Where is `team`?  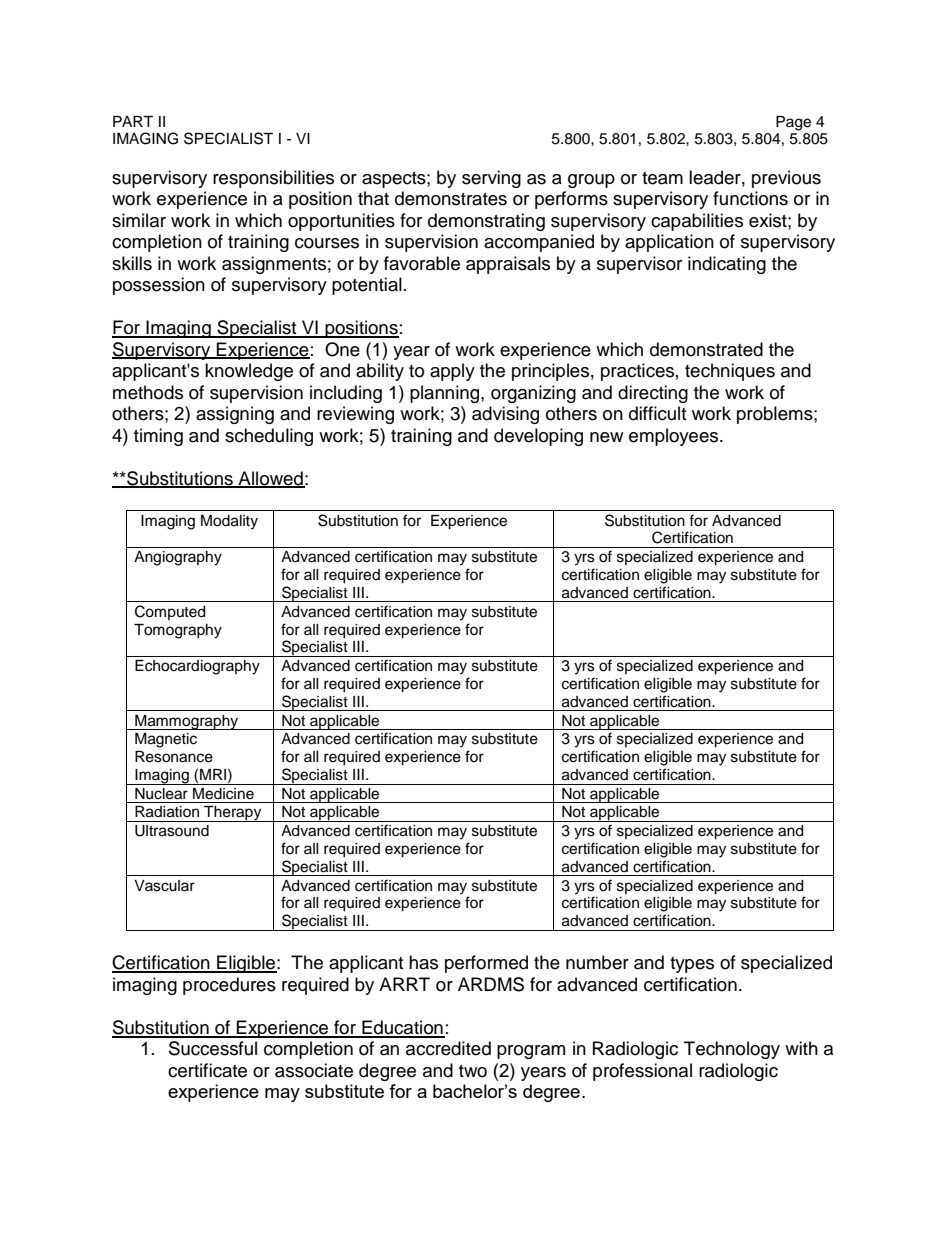 team is located at coordinates (662, 178).
